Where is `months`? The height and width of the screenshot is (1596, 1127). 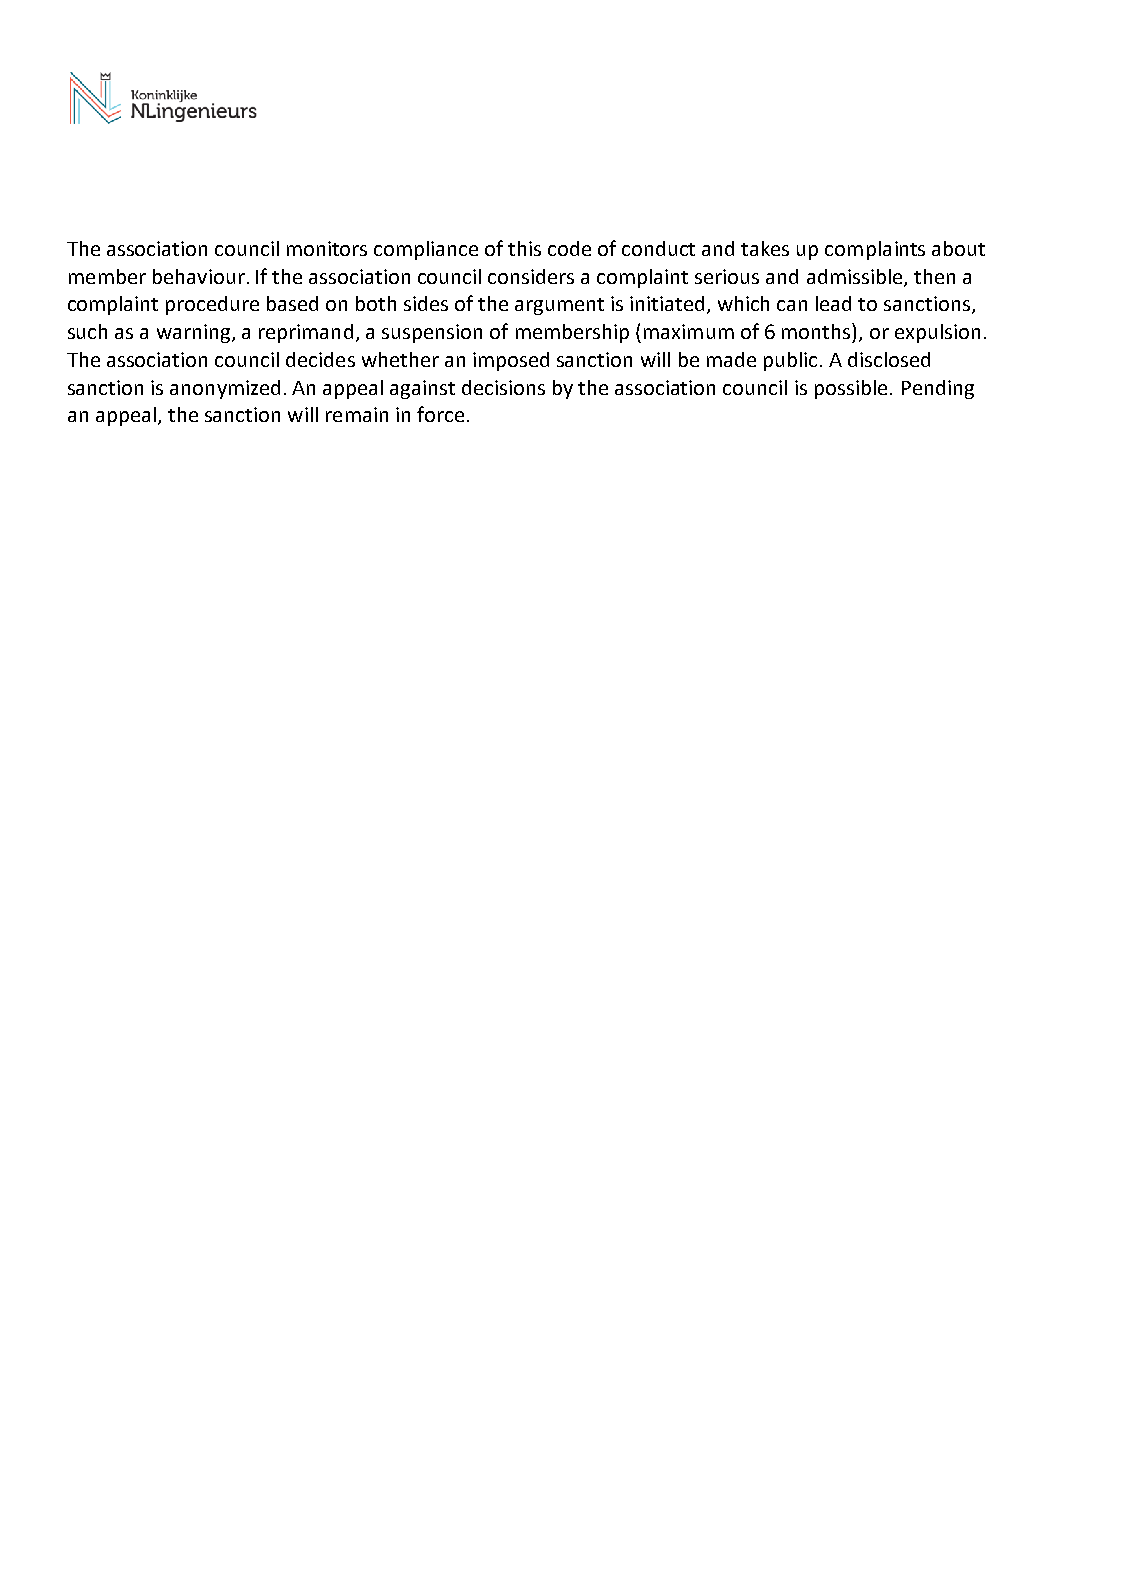 months is located at coordinates (817, 331).
